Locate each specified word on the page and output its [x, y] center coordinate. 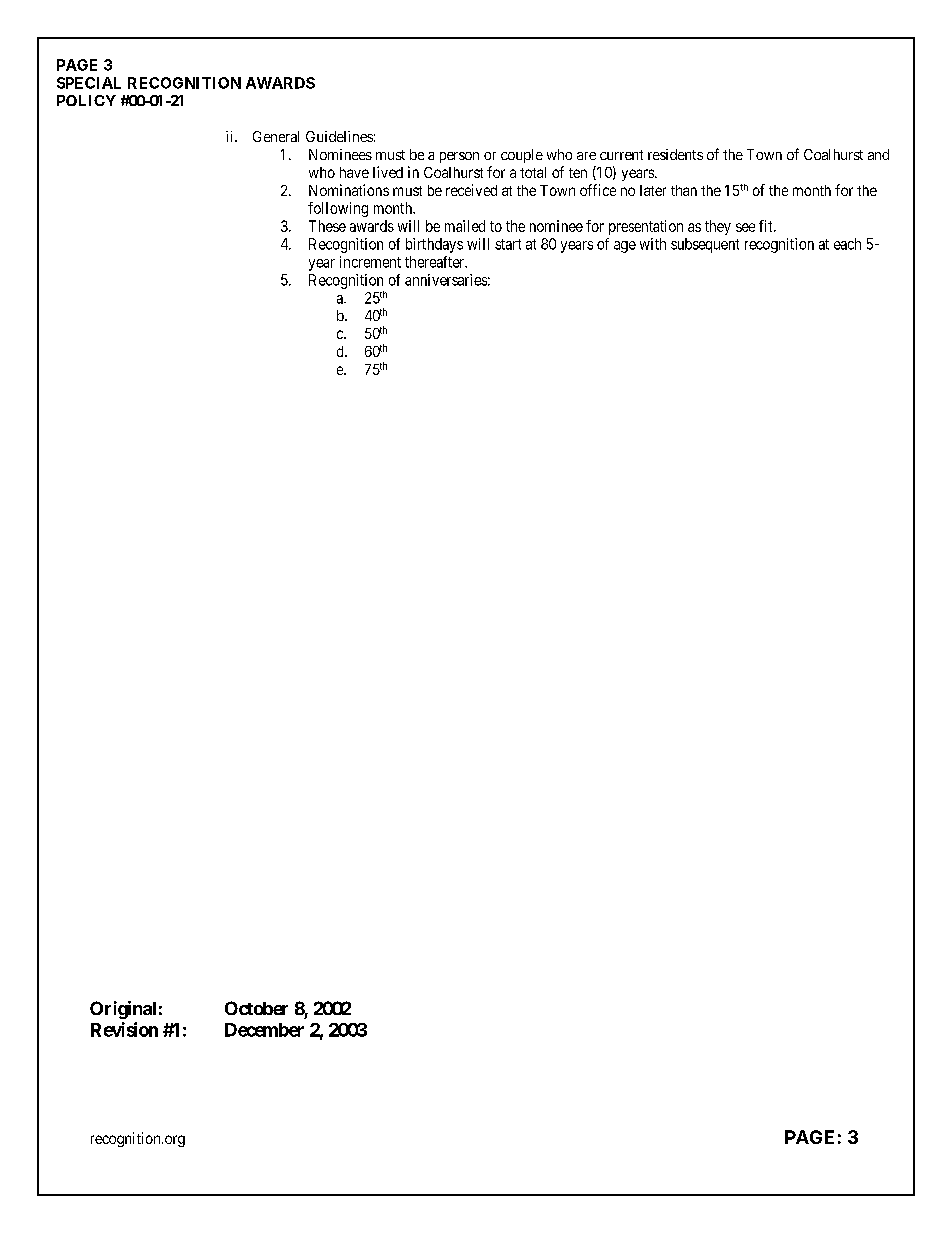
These [327, 226]
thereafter [436, 262]
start [508, 244]
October [256, 1008]
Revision [124, 1029]
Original [123, 1010]
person [459, 157]
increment [370, 262]
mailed [465, 226]
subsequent [705, 245]
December [264, 1030]
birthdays [434, 245]
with [653, 244]
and [878, 154]
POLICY [86, 100]
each [847, 244]
